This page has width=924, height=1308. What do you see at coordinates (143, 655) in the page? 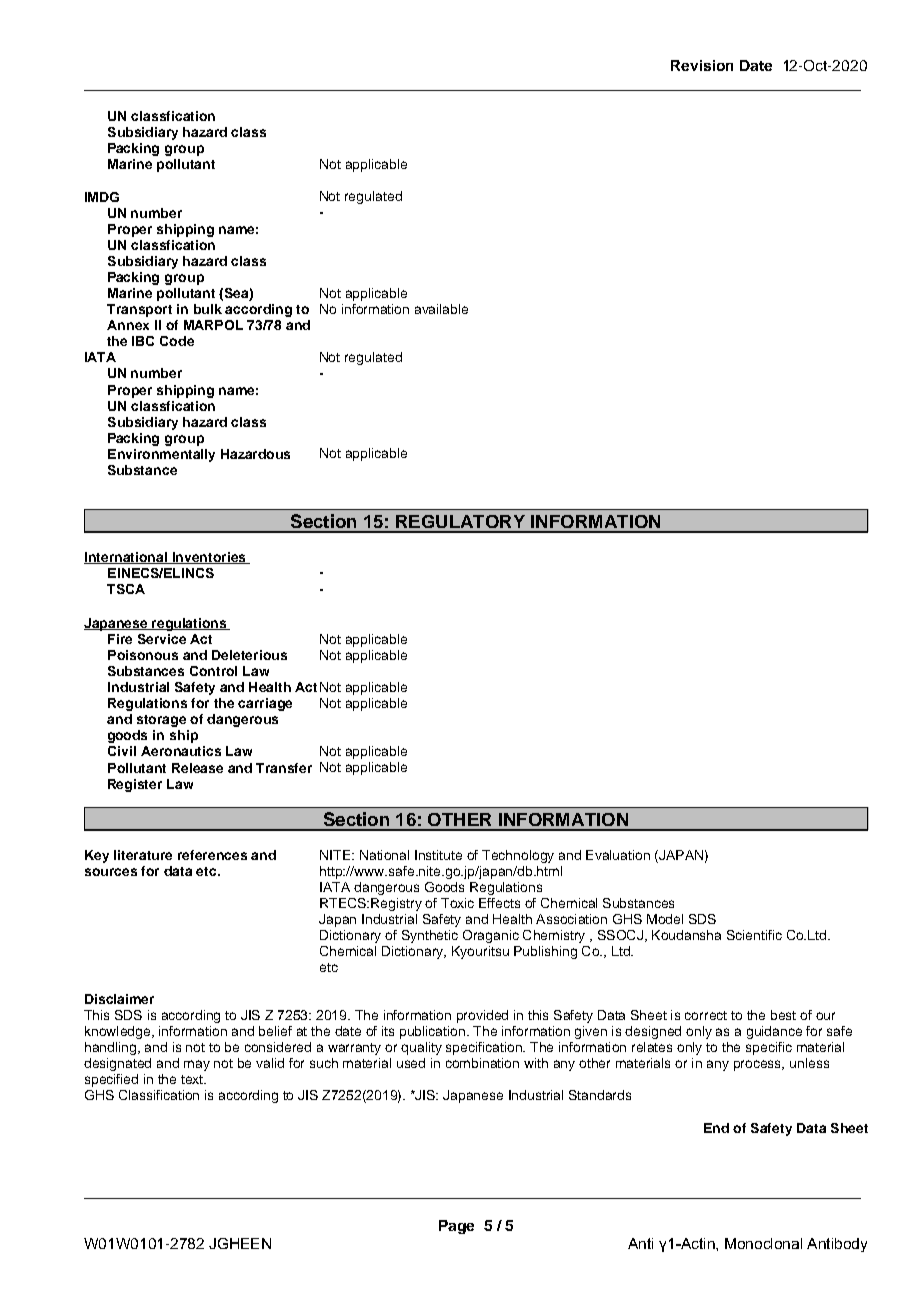
I see `Poisonous` at bounding box center [143, 655].
